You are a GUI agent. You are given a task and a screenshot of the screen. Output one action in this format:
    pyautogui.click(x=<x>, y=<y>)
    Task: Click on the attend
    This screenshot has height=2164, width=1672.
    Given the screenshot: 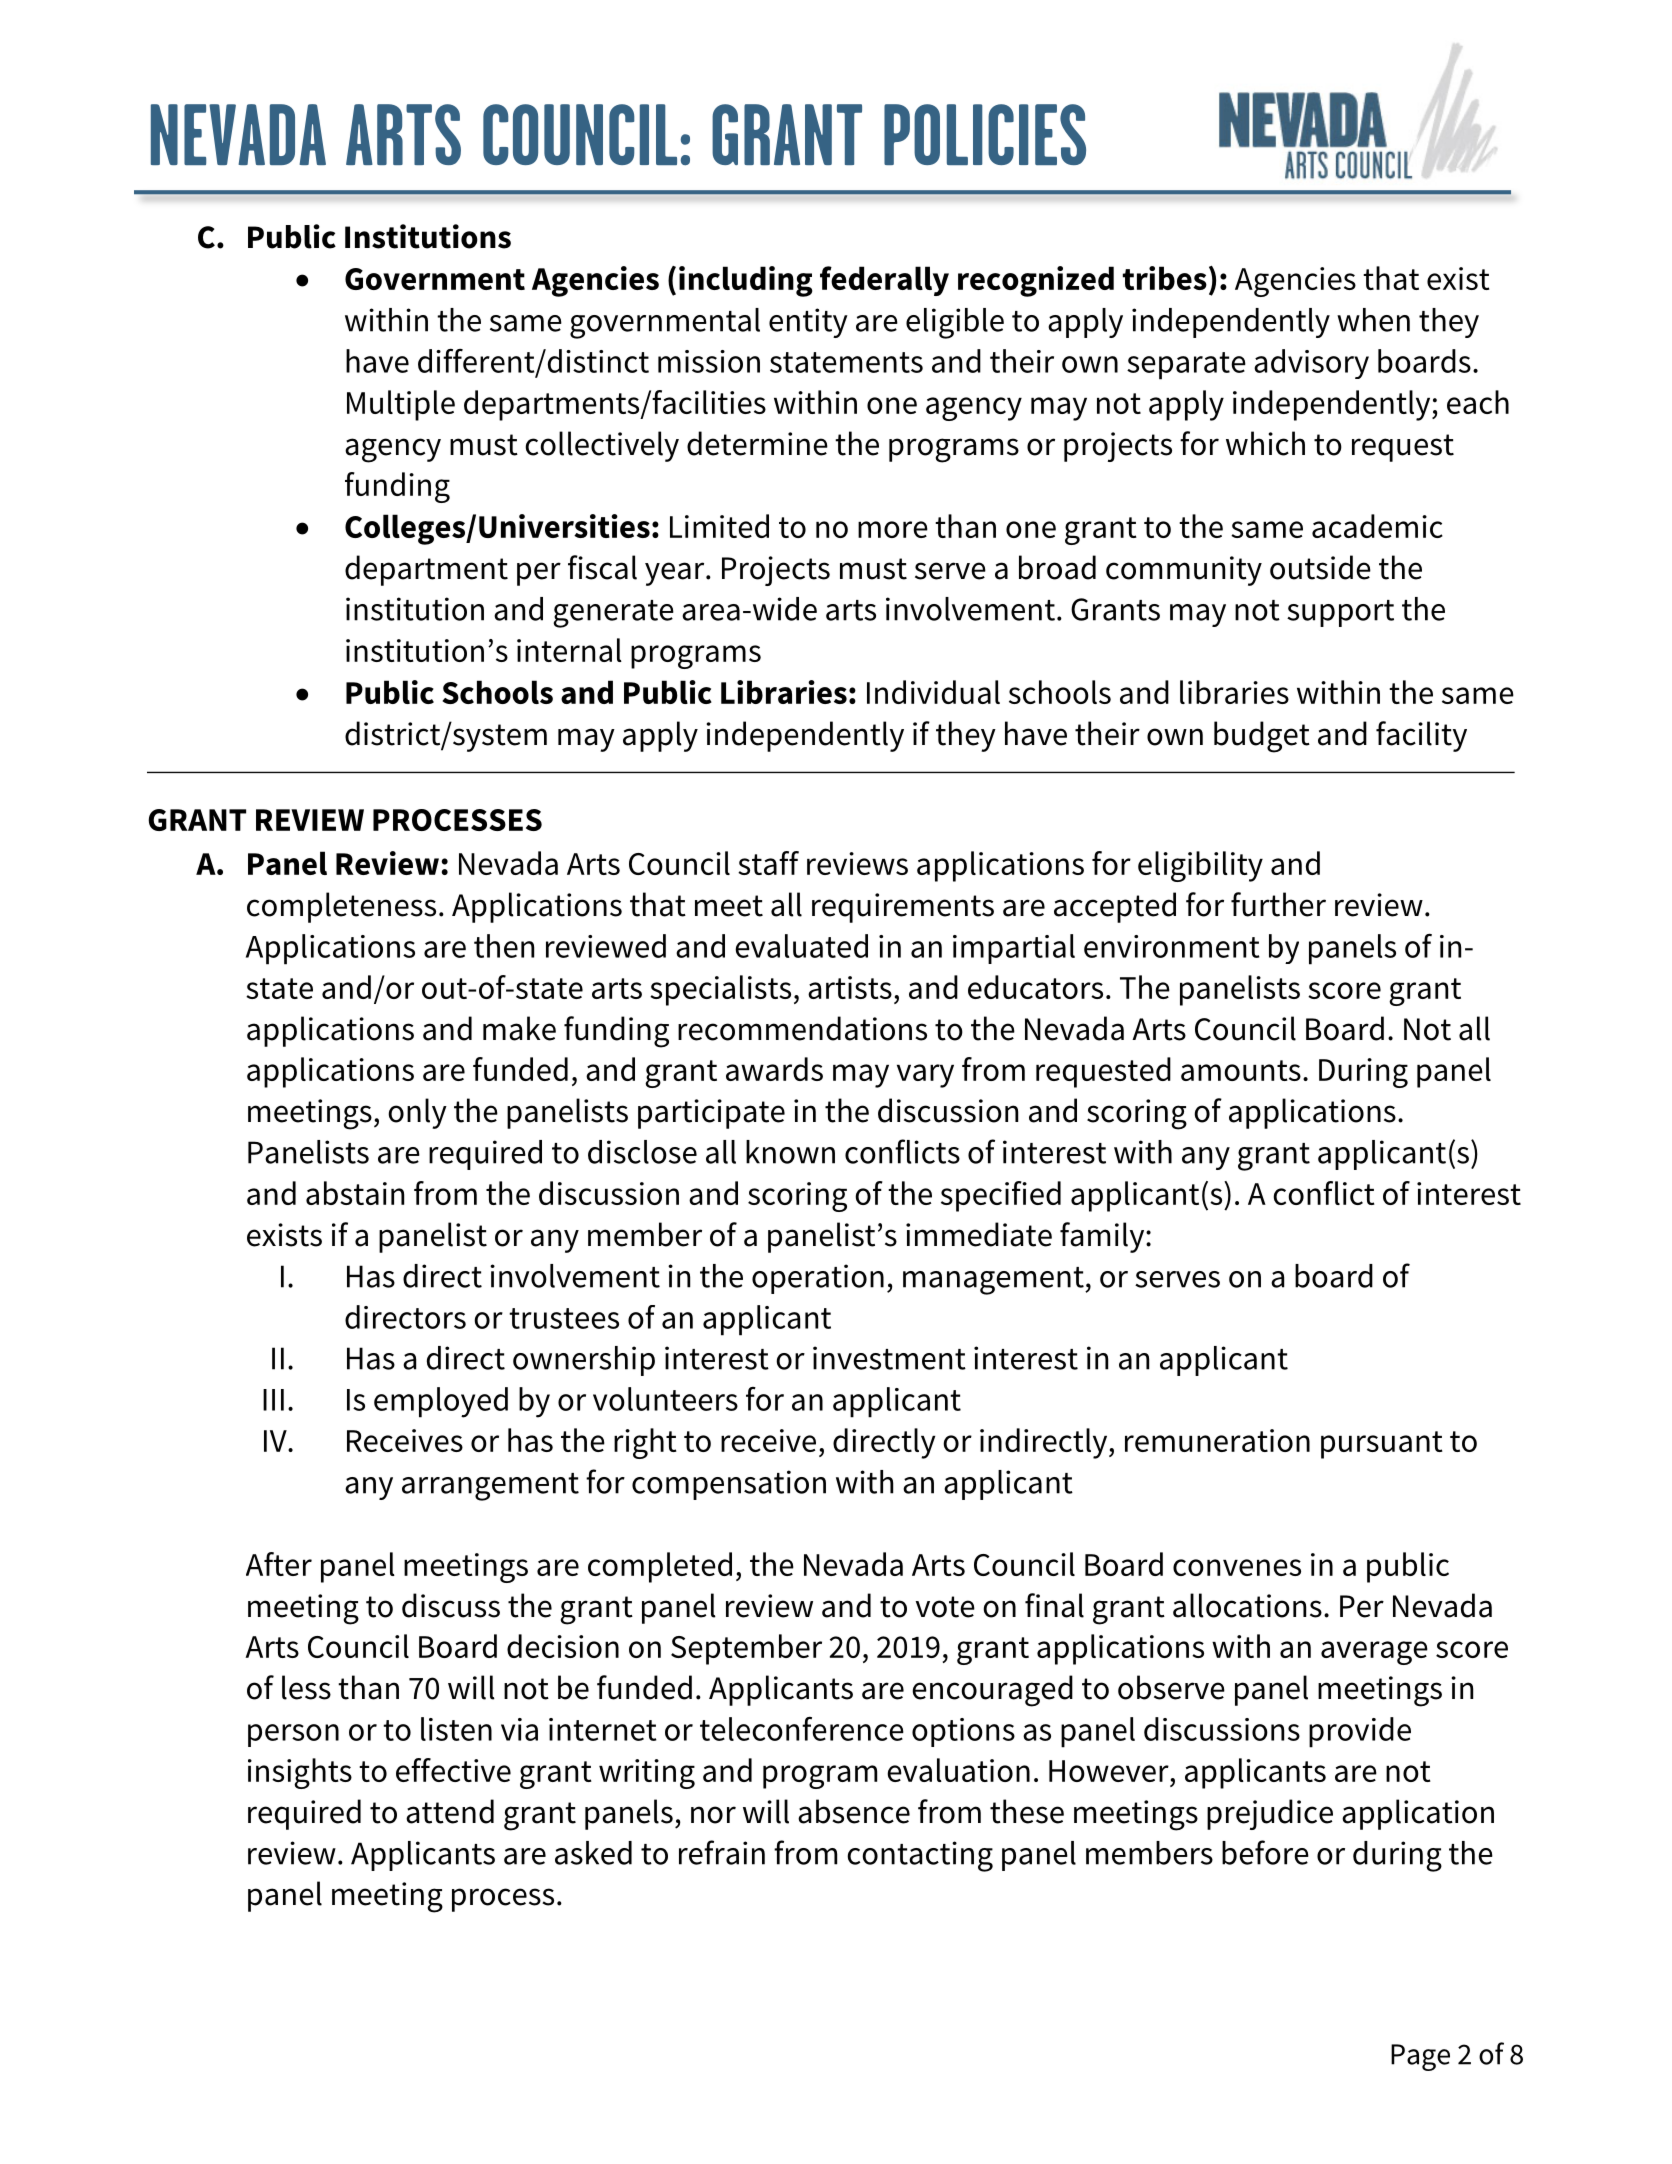 What is the action you would take?
    pyautogui.click(x=450, y=1811)
